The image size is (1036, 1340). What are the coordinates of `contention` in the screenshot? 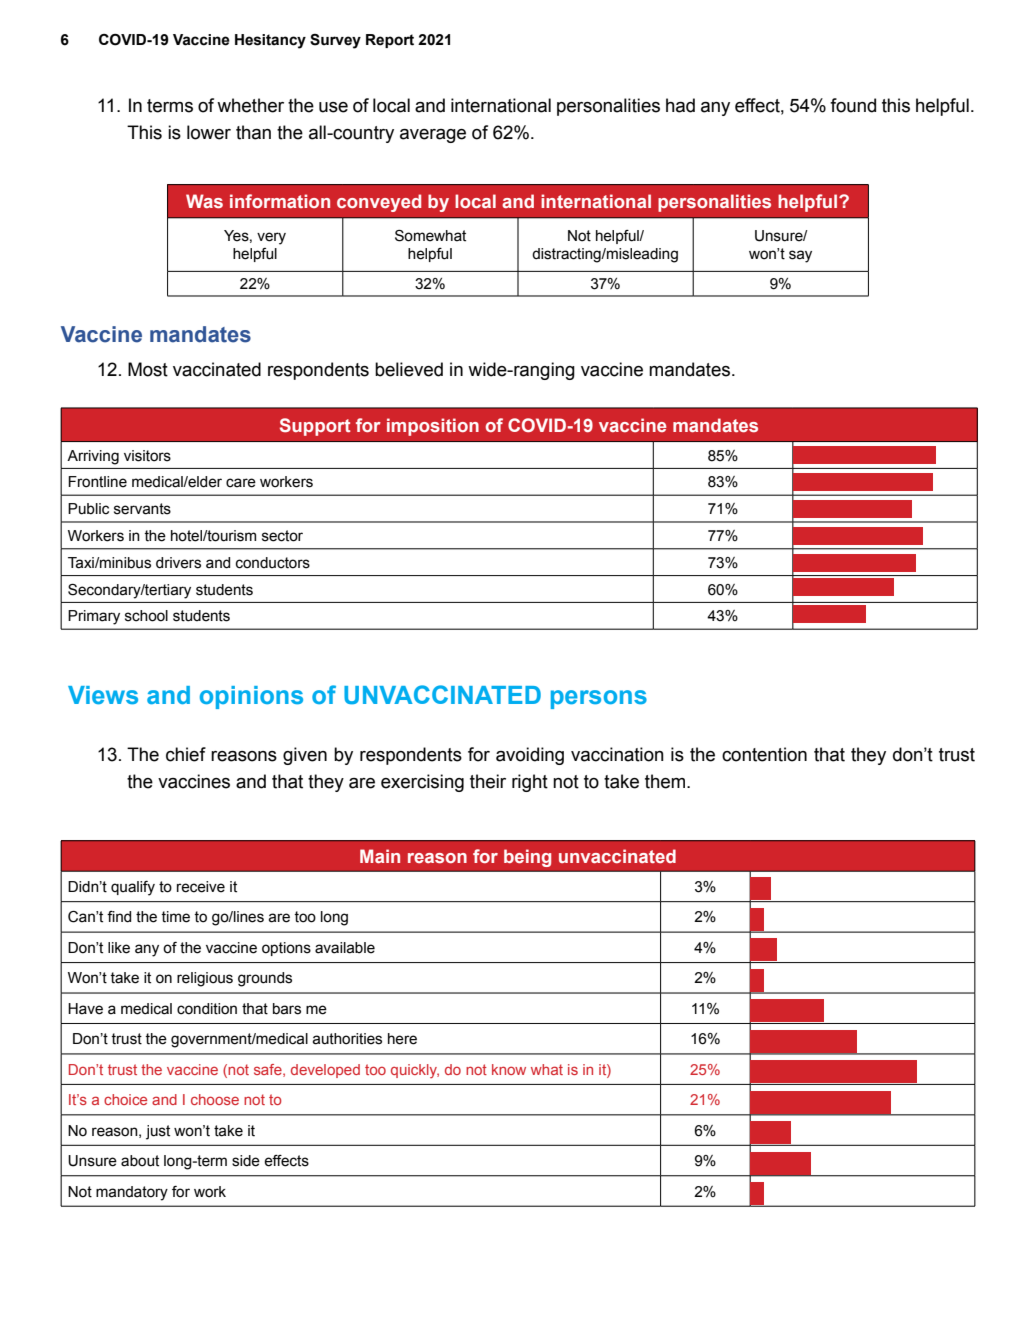 It's located at (764, 754).
